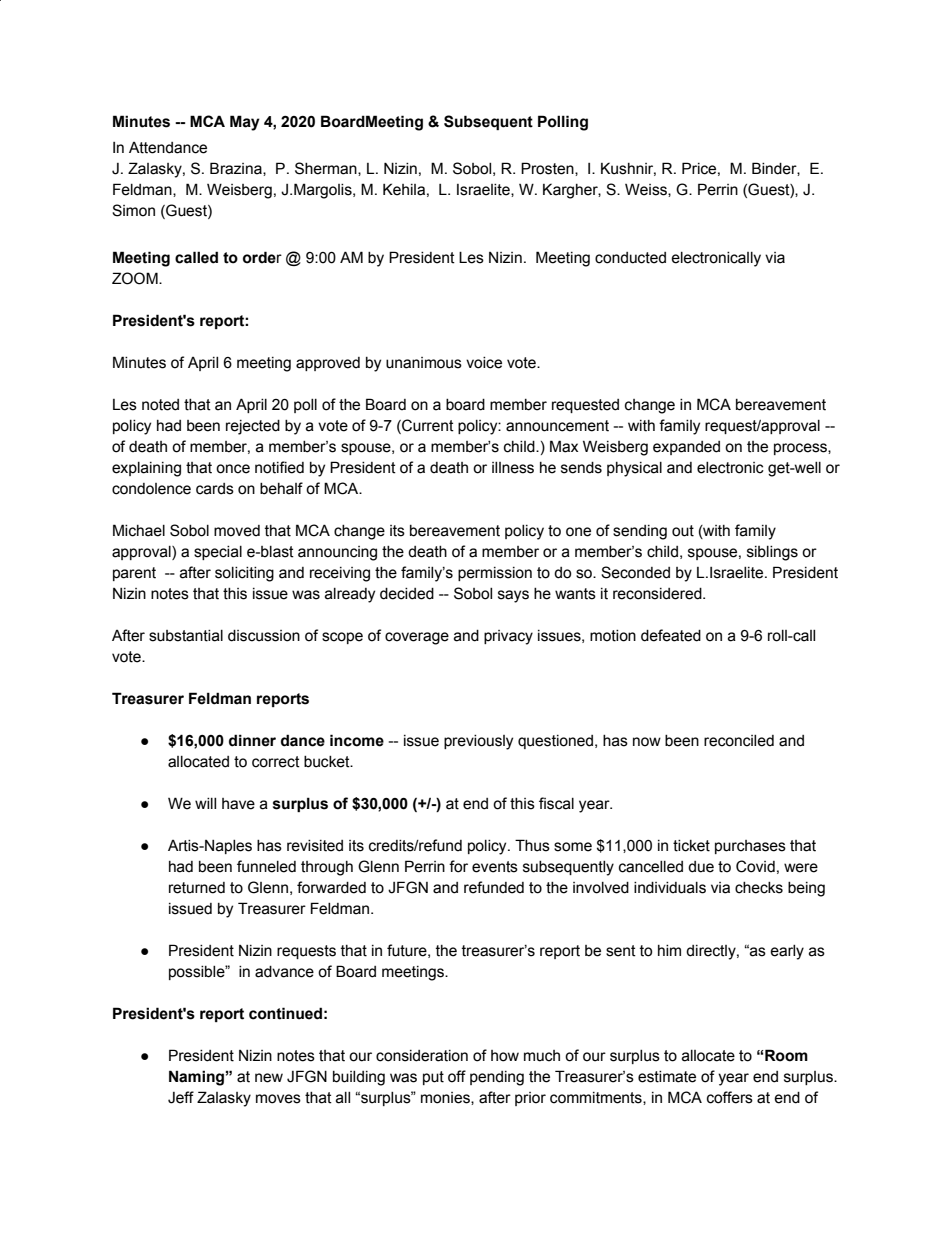 The image size is (952, 1233). What do you see at coordinates (683, 531) in the document?
I see `out` at bounding box center [683, 531].
